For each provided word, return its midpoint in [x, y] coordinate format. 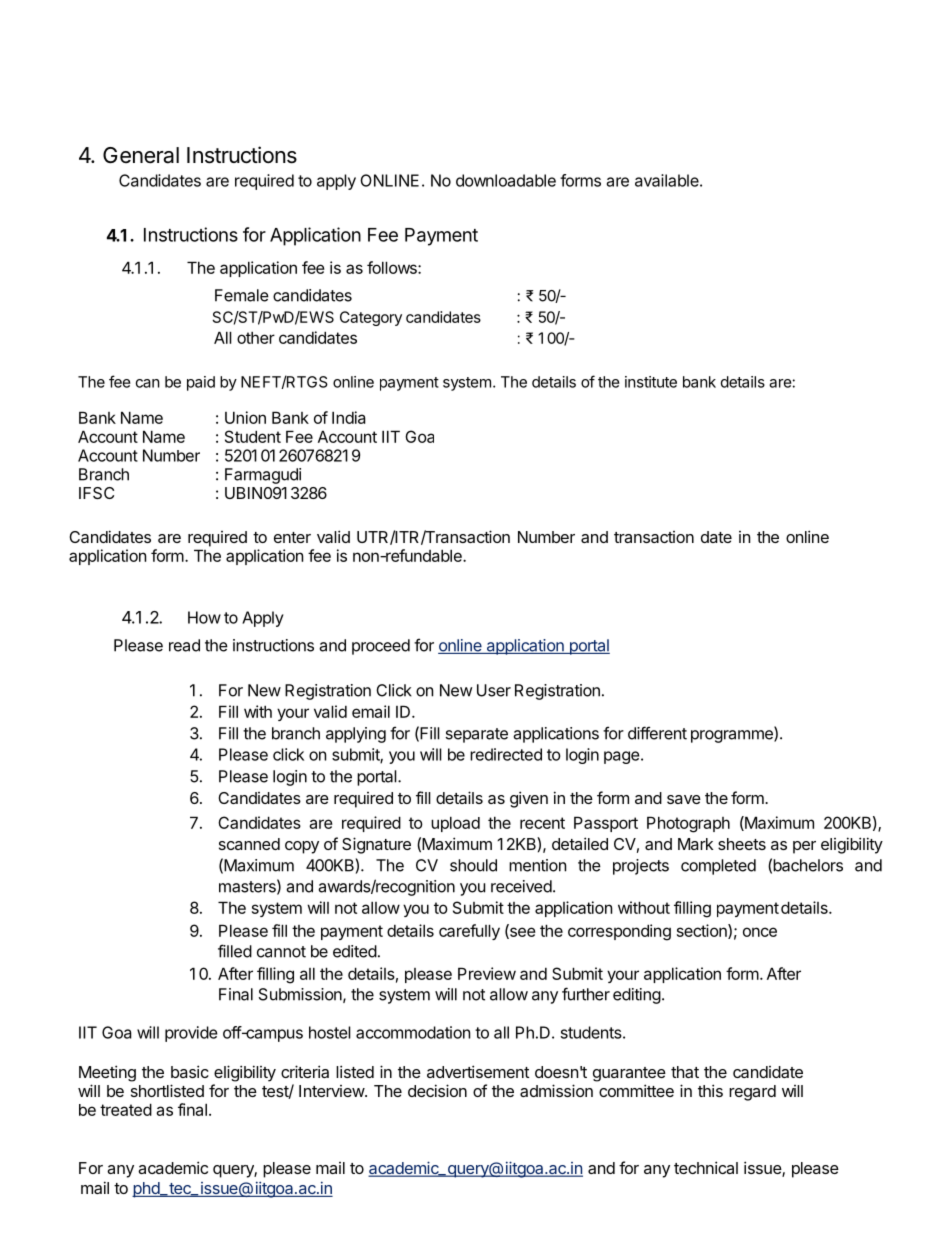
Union [245, 417]
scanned [249, 844]
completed [718, 867]
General [141, 155]
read [184, 645]
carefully [469, 932]
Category [371, 318]
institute [651, 382]
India [349, 417]
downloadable [506, 180]
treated [126, 1109]
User [494, 690]
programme [733, 736]
